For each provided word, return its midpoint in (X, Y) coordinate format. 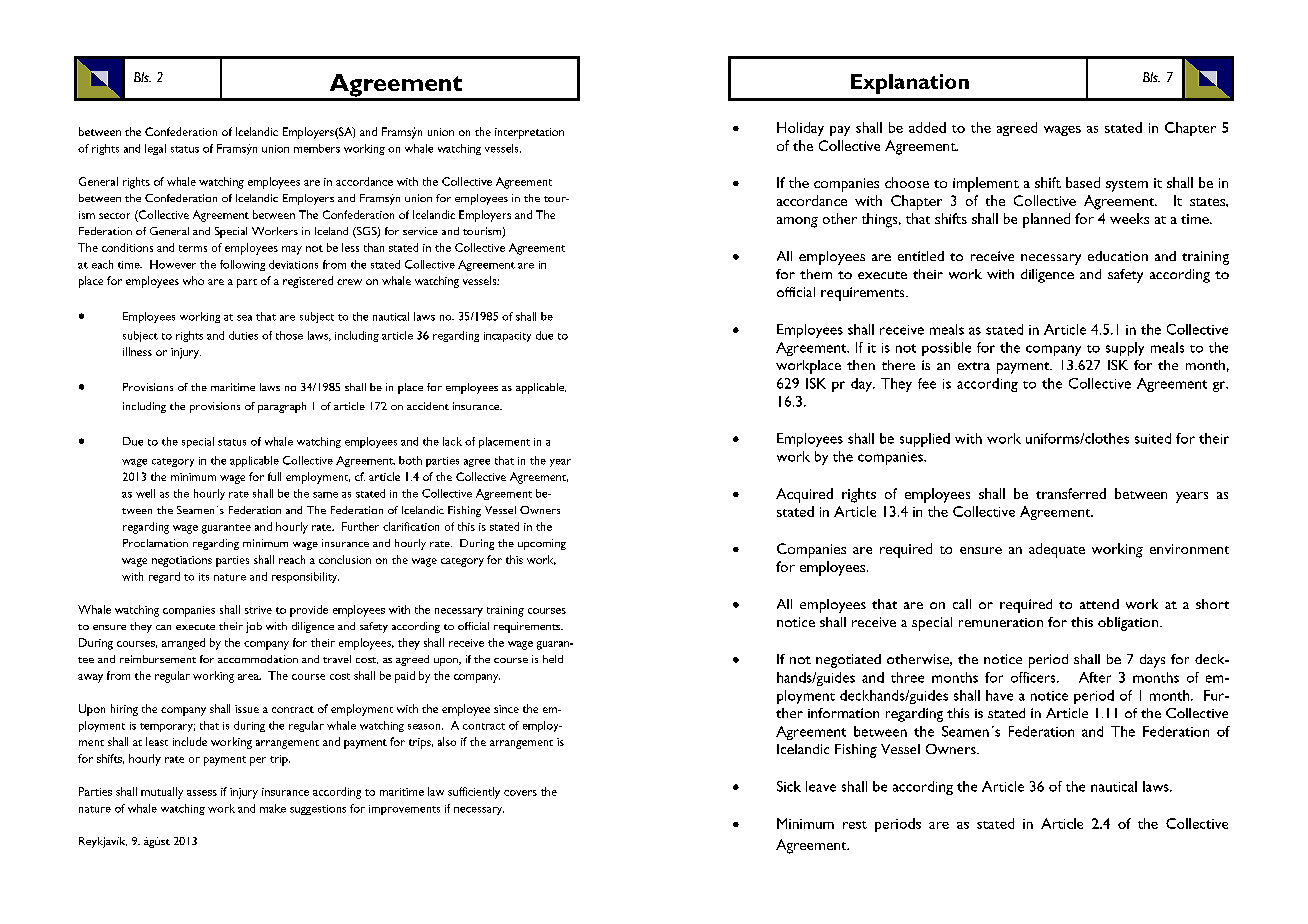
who (193, 280)
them (816, 274)
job (254, 627)
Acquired (804, 495)
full (274, 476)
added (927, 127)
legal (155, 149)
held (553, 659)
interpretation (529, 133)
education (1118, 256)
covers (520, 793)
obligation (1129, 624)
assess (202, 793)
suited (1153, 438)
